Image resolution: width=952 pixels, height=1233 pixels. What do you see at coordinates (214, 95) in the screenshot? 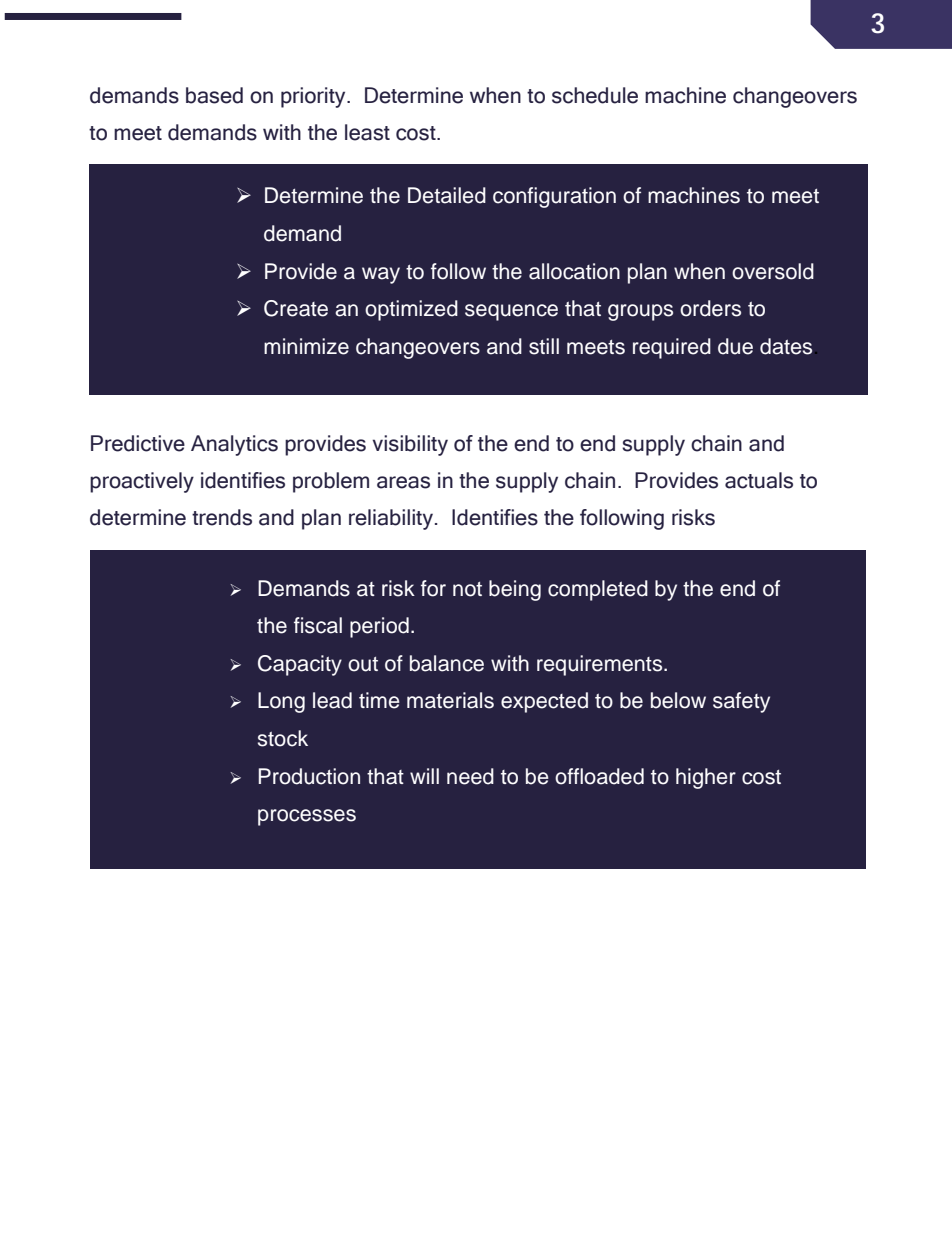
I see `based` at bounding box center [214, 95].
